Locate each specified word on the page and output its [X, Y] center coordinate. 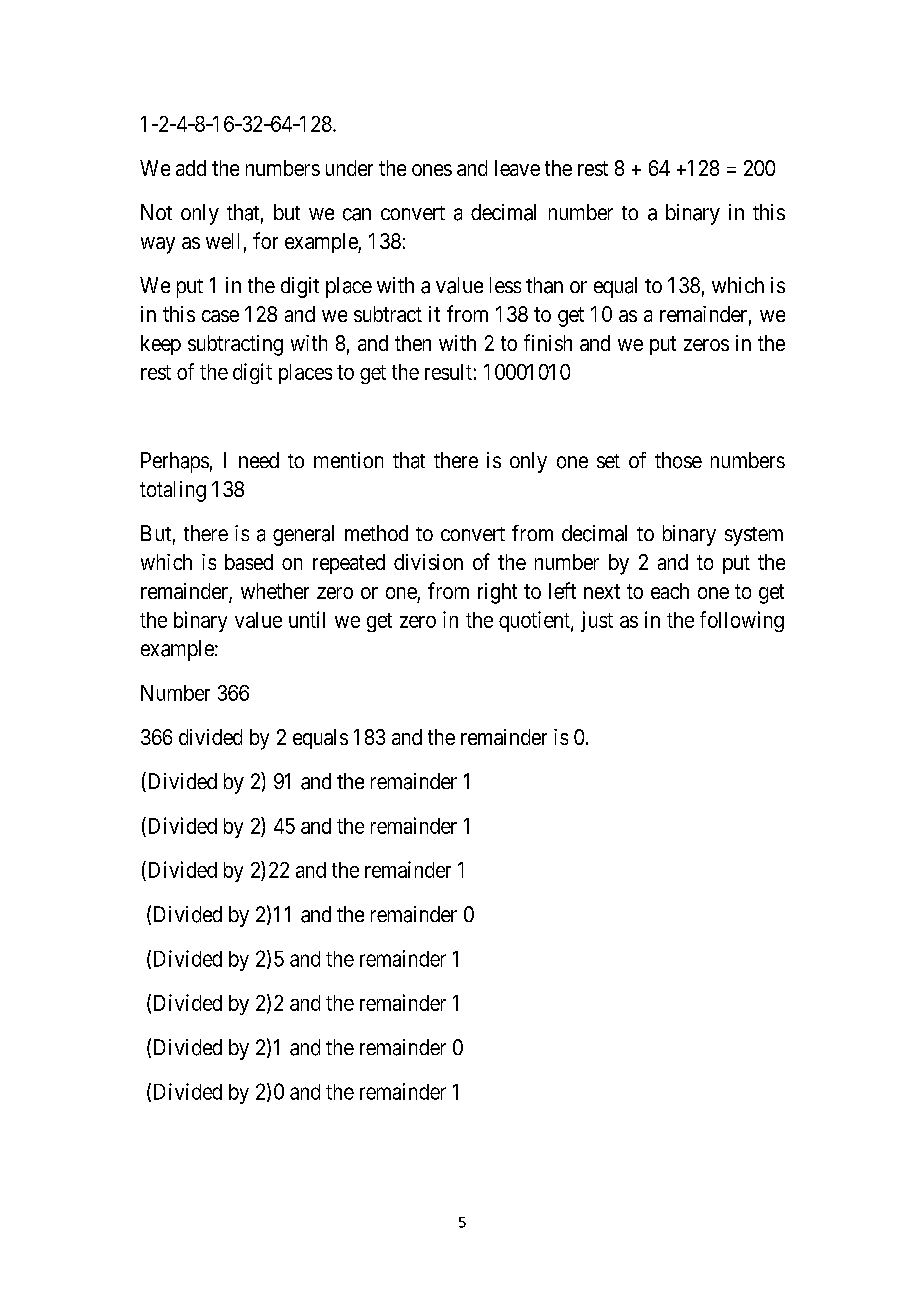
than [544, 285]
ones [432, 170]
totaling [173, 491]
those [678, 460]
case [220, 316]
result [448, 372]
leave [517, 168]
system [754, 536]
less [505, 285]
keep [161, 345]
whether [275, 591]
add [191, 168]
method [376, 533]
